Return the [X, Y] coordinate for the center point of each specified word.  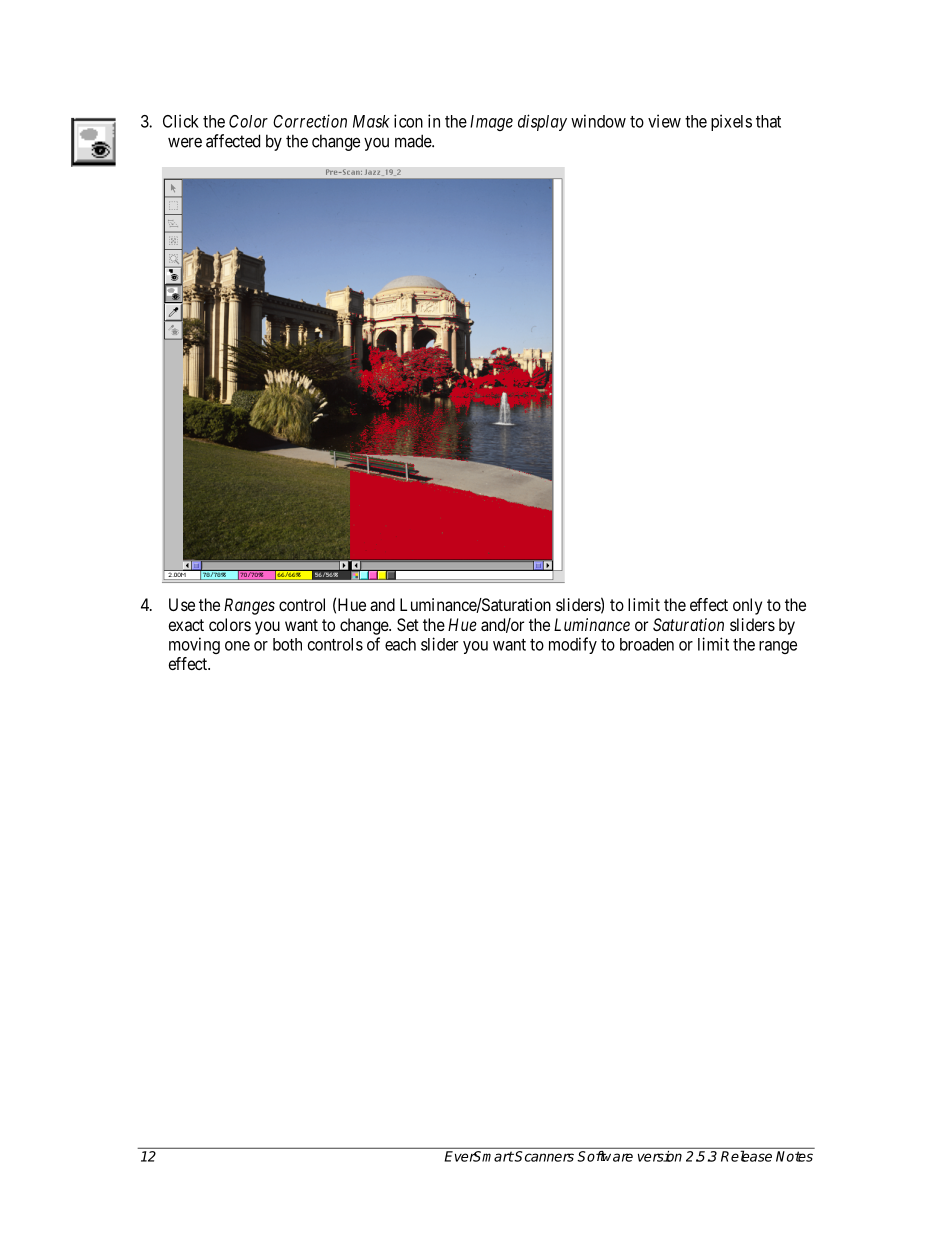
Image [491, 123]
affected [233, 141]
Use [182, 604]
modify [573, 645]
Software [605, 1156]
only [747, 606]
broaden [647, 644]
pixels [731, 122]
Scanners [543, 1156]
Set [408, 624]
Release [746, 1156]
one [237, 646]
